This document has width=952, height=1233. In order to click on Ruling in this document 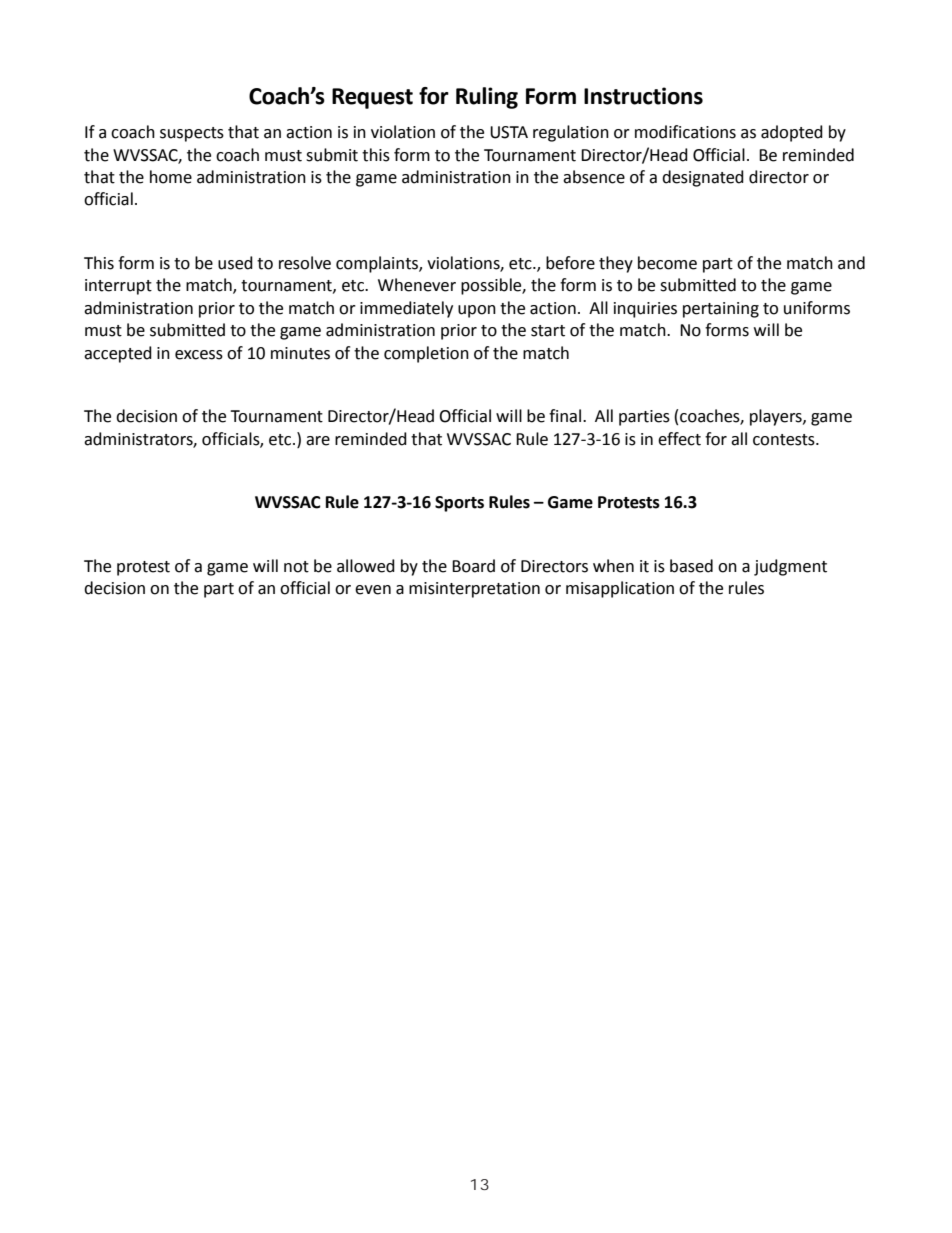, I will do `click(487, 98)`.
